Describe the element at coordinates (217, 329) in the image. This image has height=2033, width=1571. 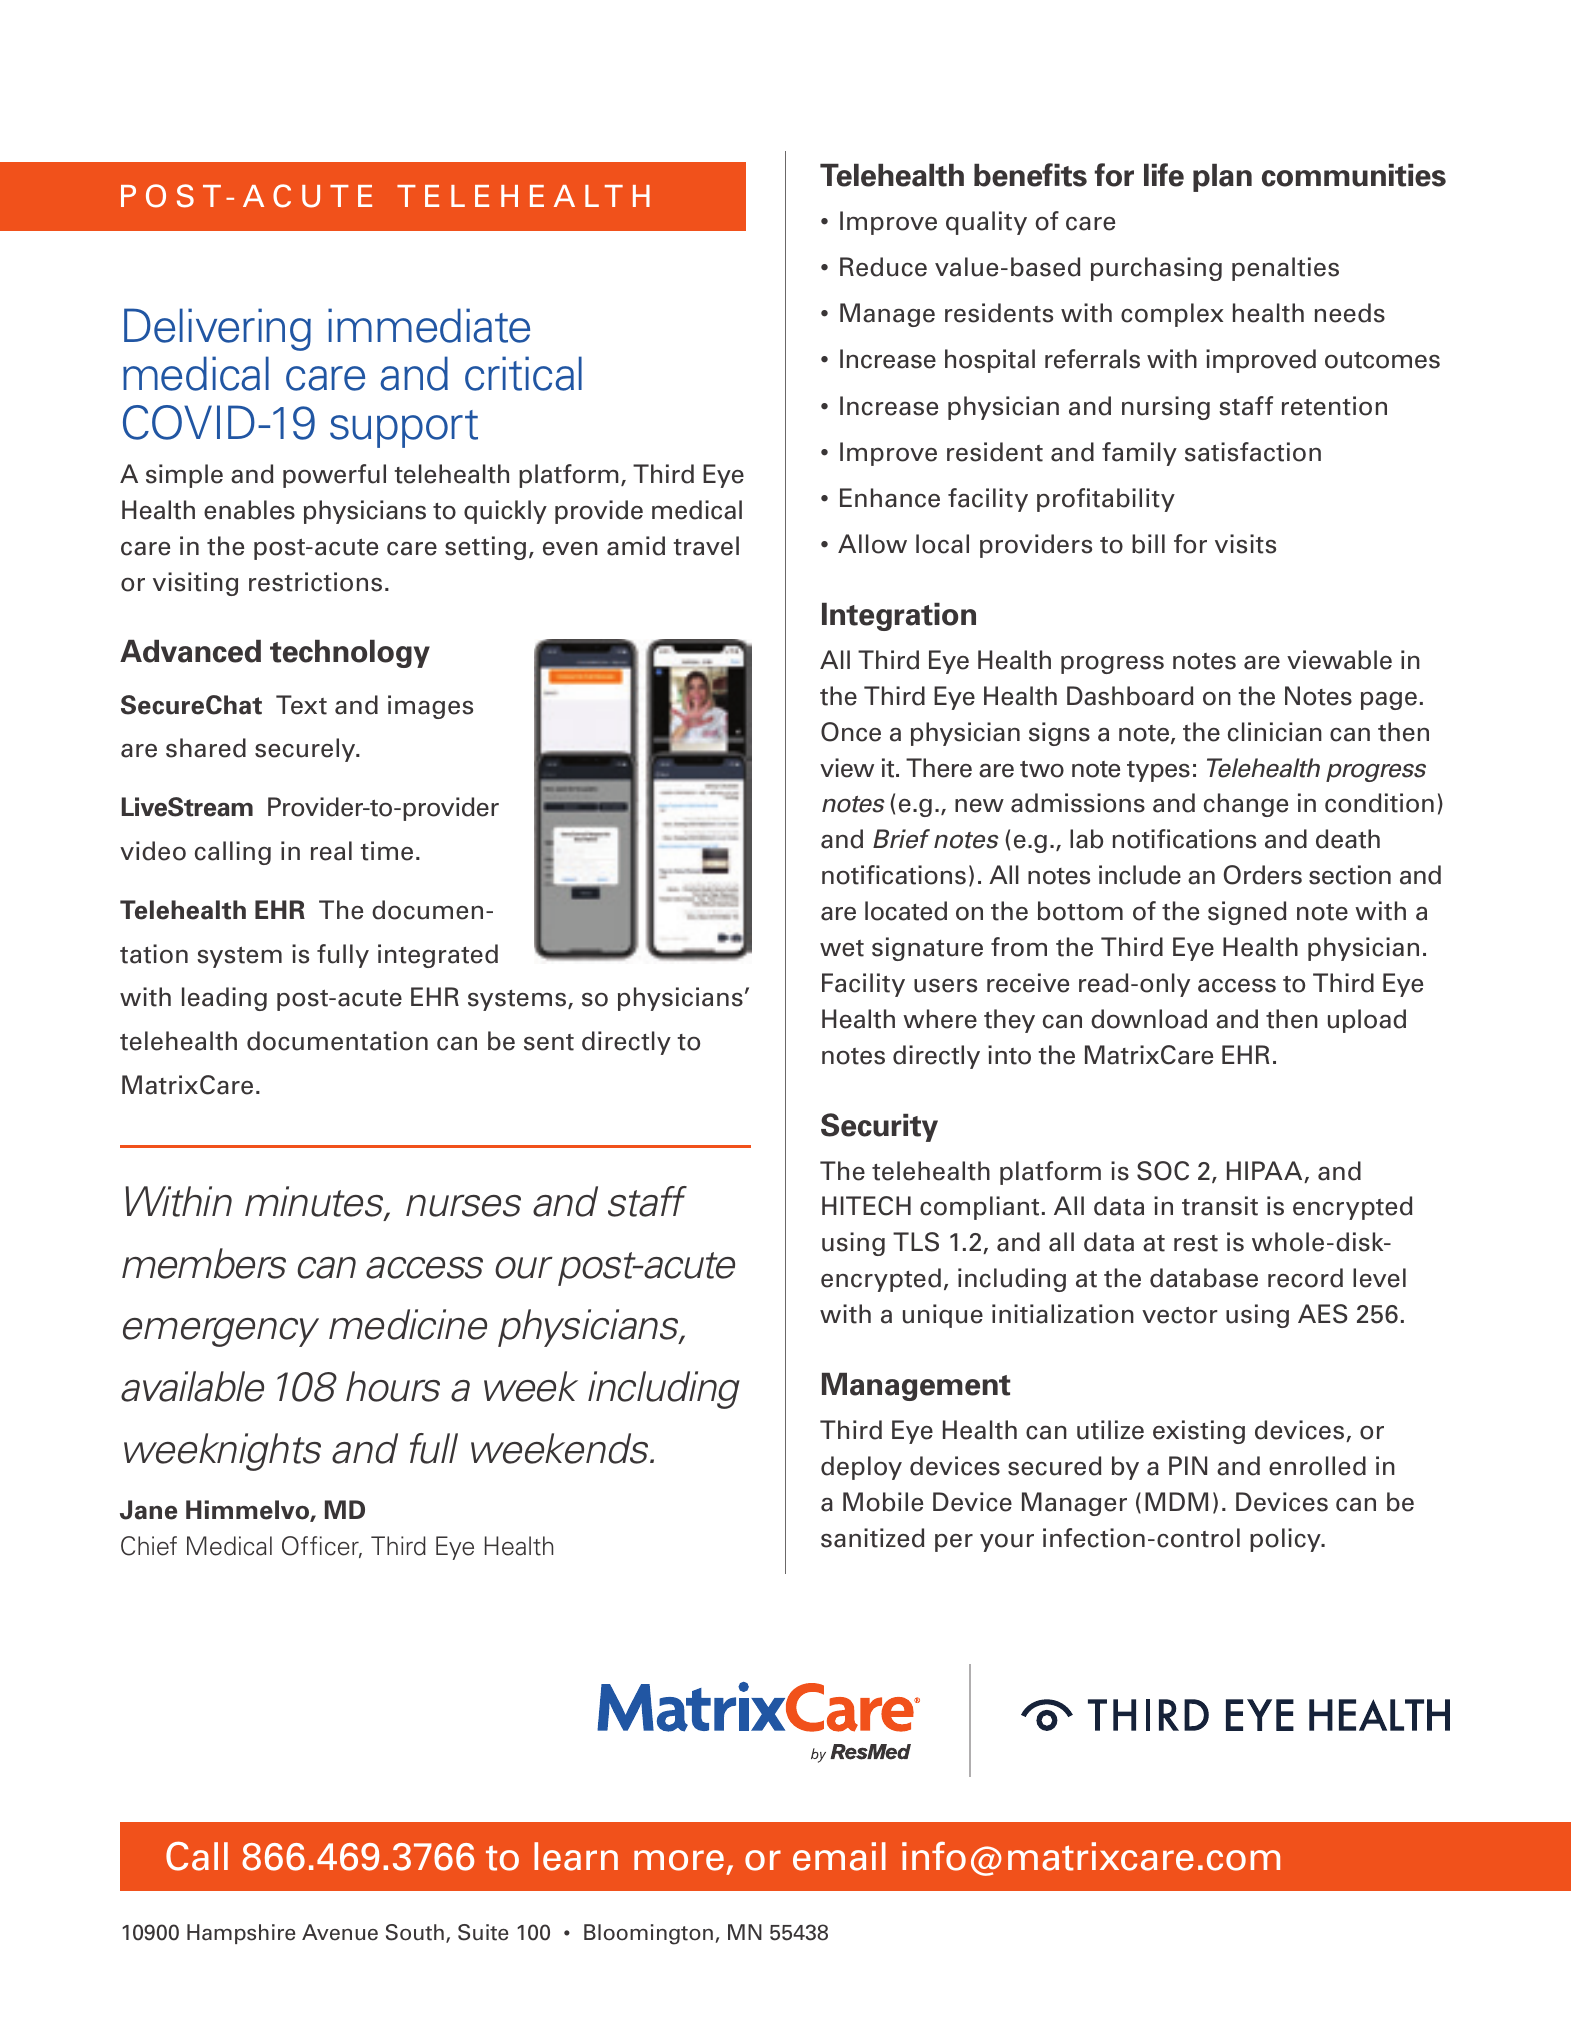
I see `Delivering` at that location.
